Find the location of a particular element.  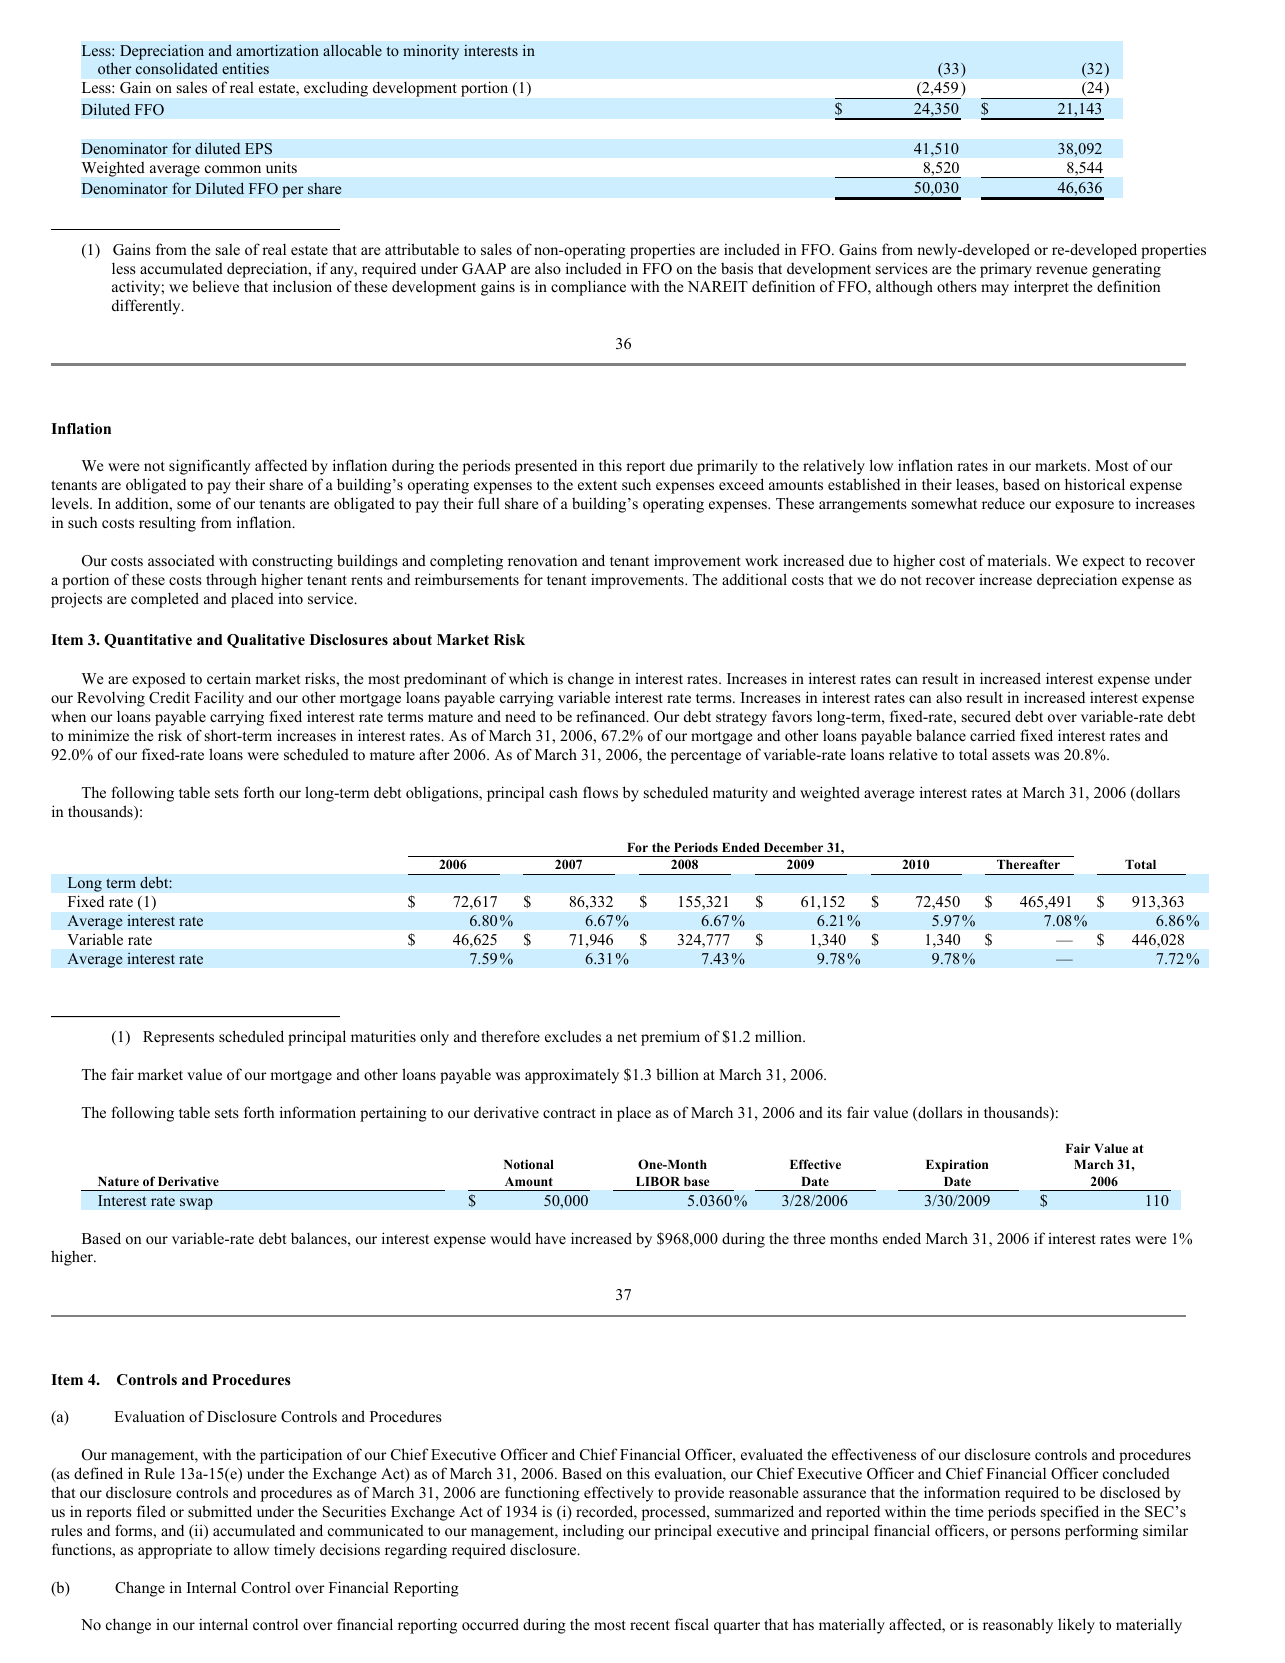

net is located at coordinates (627, 1037).
